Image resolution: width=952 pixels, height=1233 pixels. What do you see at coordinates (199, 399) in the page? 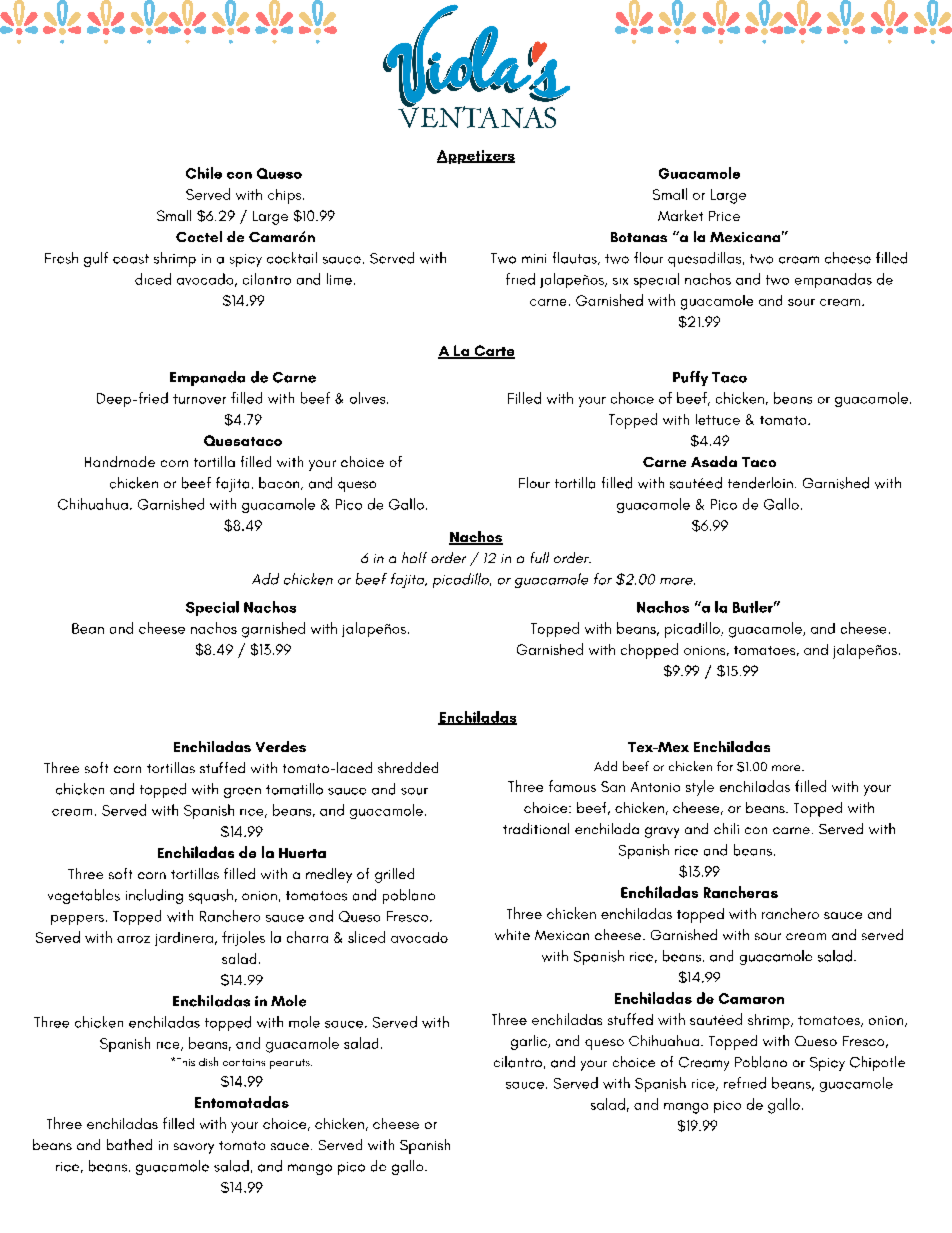
I see `turnover` at bounding box center [199, 399].
